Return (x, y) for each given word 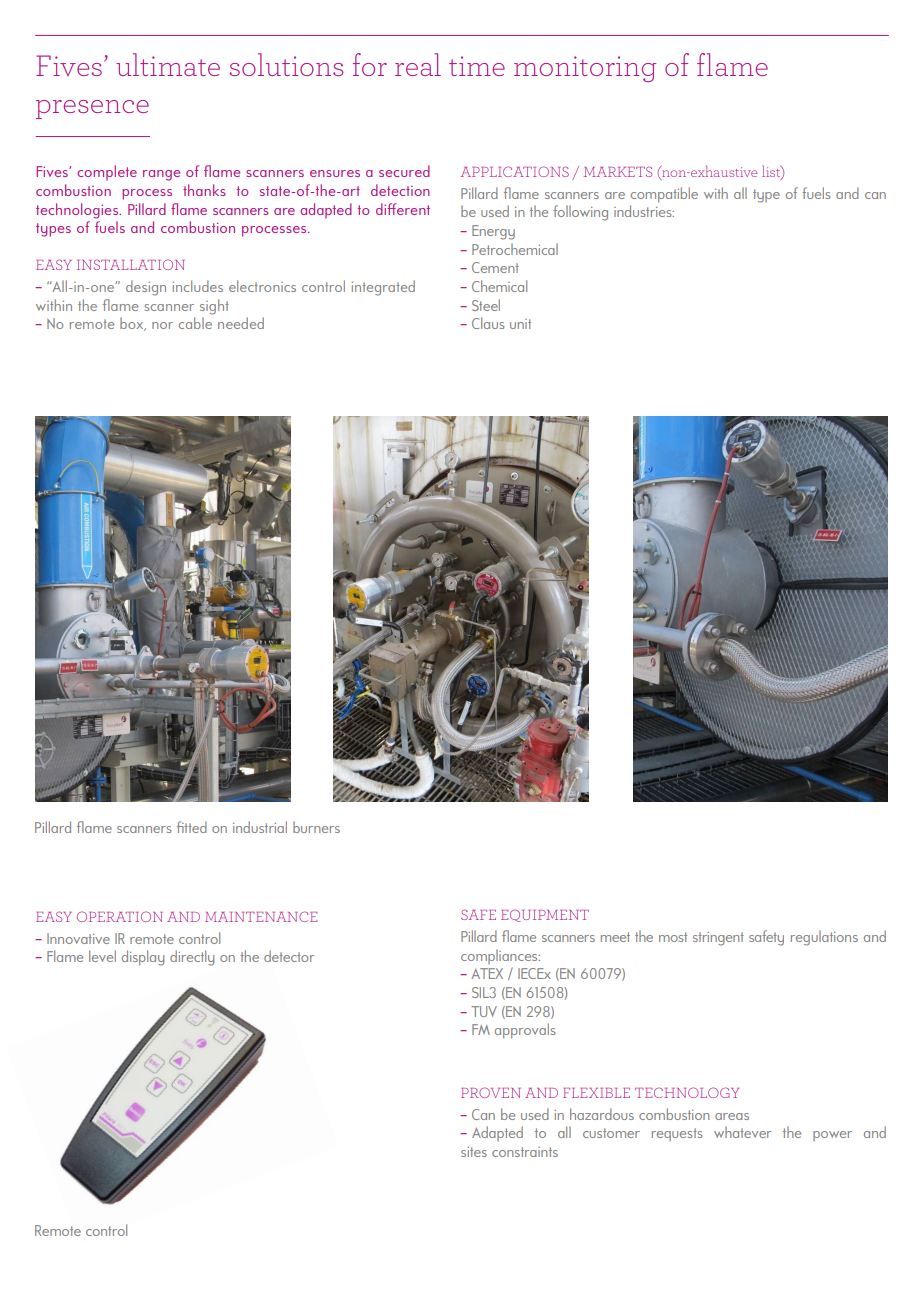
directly (192, 958)
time (477, 66)
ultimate (168, 64)
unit (520, 324)
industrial (260, 827)
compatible (664, 195)
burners (316, 827)
